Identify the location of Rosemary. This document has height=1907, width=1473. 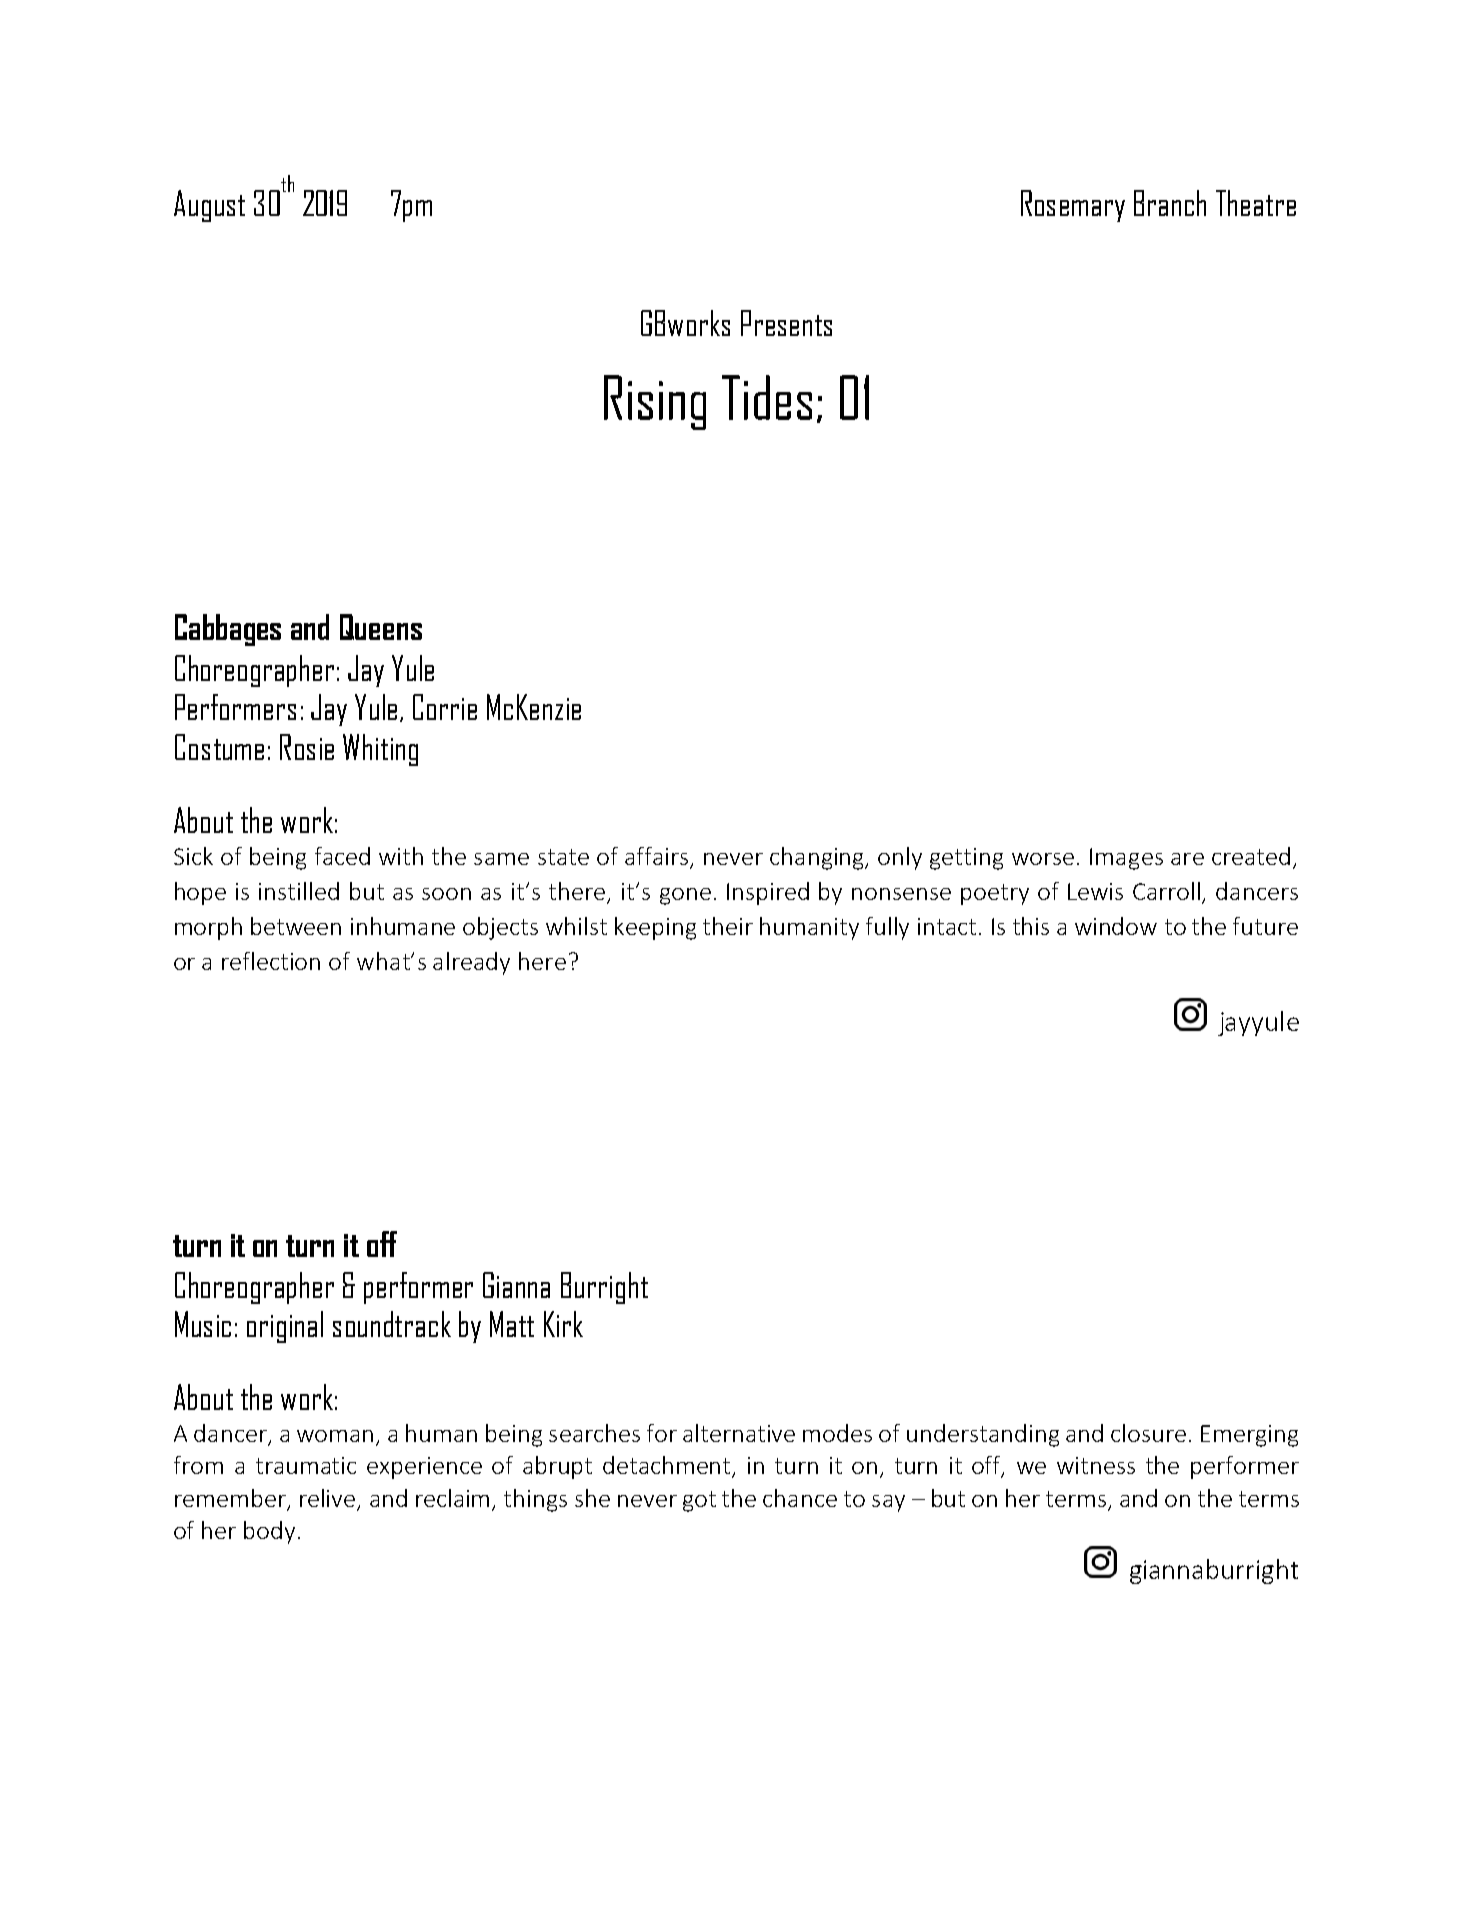
(1073, 206).
